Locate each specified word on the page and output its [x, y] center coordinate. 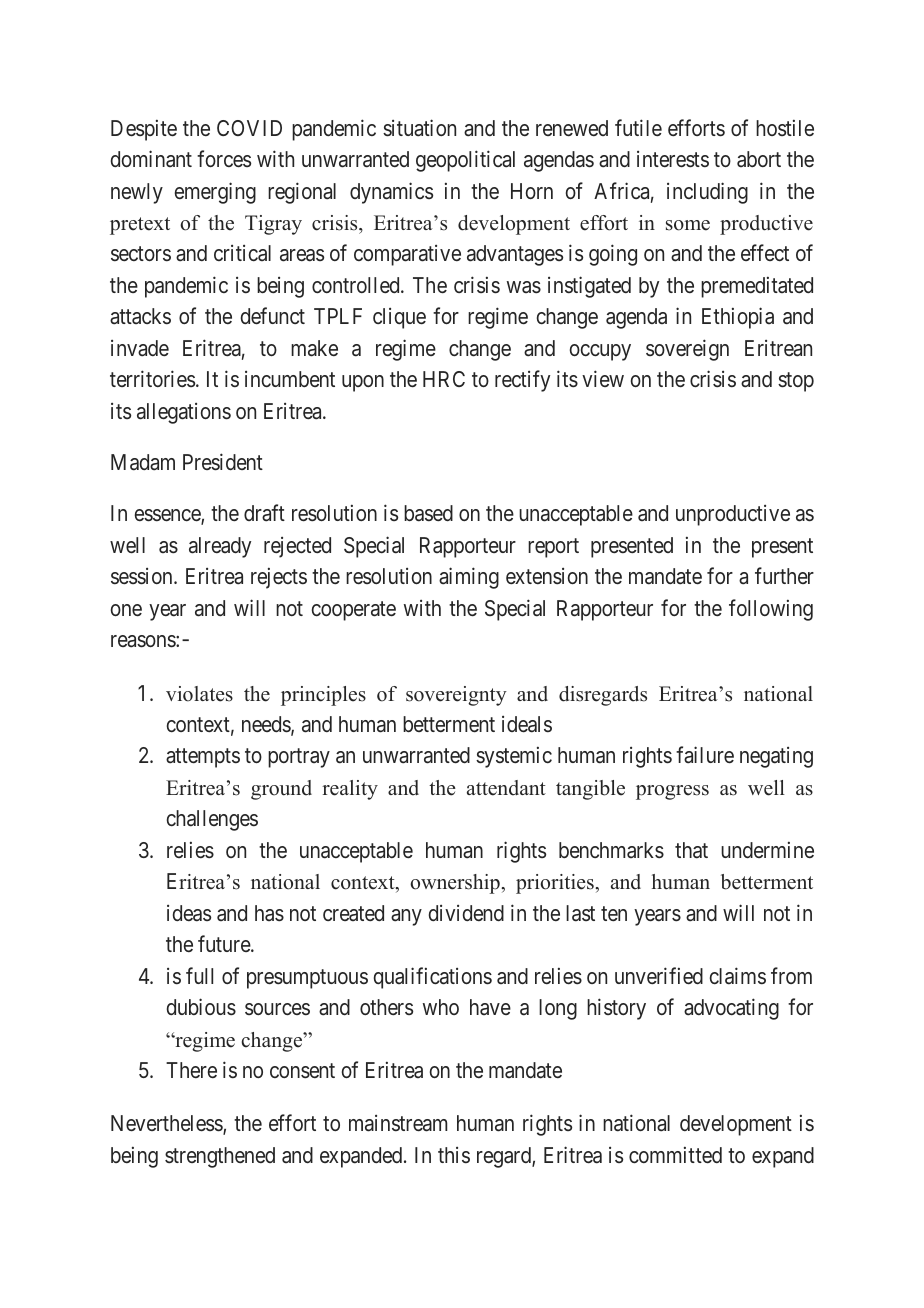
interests [673, 159]
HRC [444, 379]
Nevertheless [167, 1125]
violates [199, 694]
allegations [184, 413]
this [454, 1155]
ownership [456, 884]
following [771, 610]
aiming [469, 578]
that [691, 850]
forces [224, 159]
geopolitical [465, 161]
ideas [189, 913]
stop [796, 382]
